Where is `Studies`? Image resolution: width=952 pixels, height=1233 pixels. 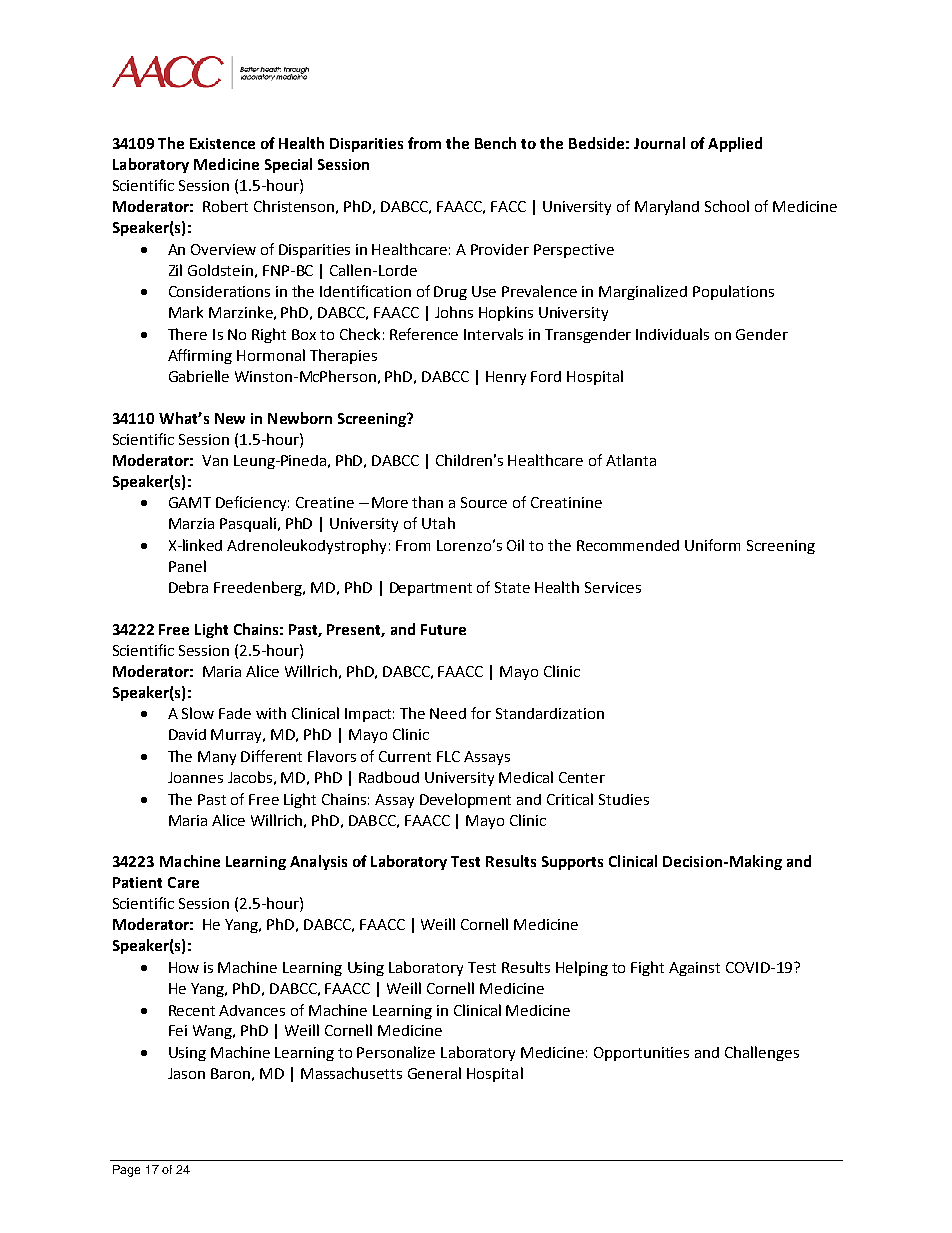
Studies is located at coordinates (624, 799).
